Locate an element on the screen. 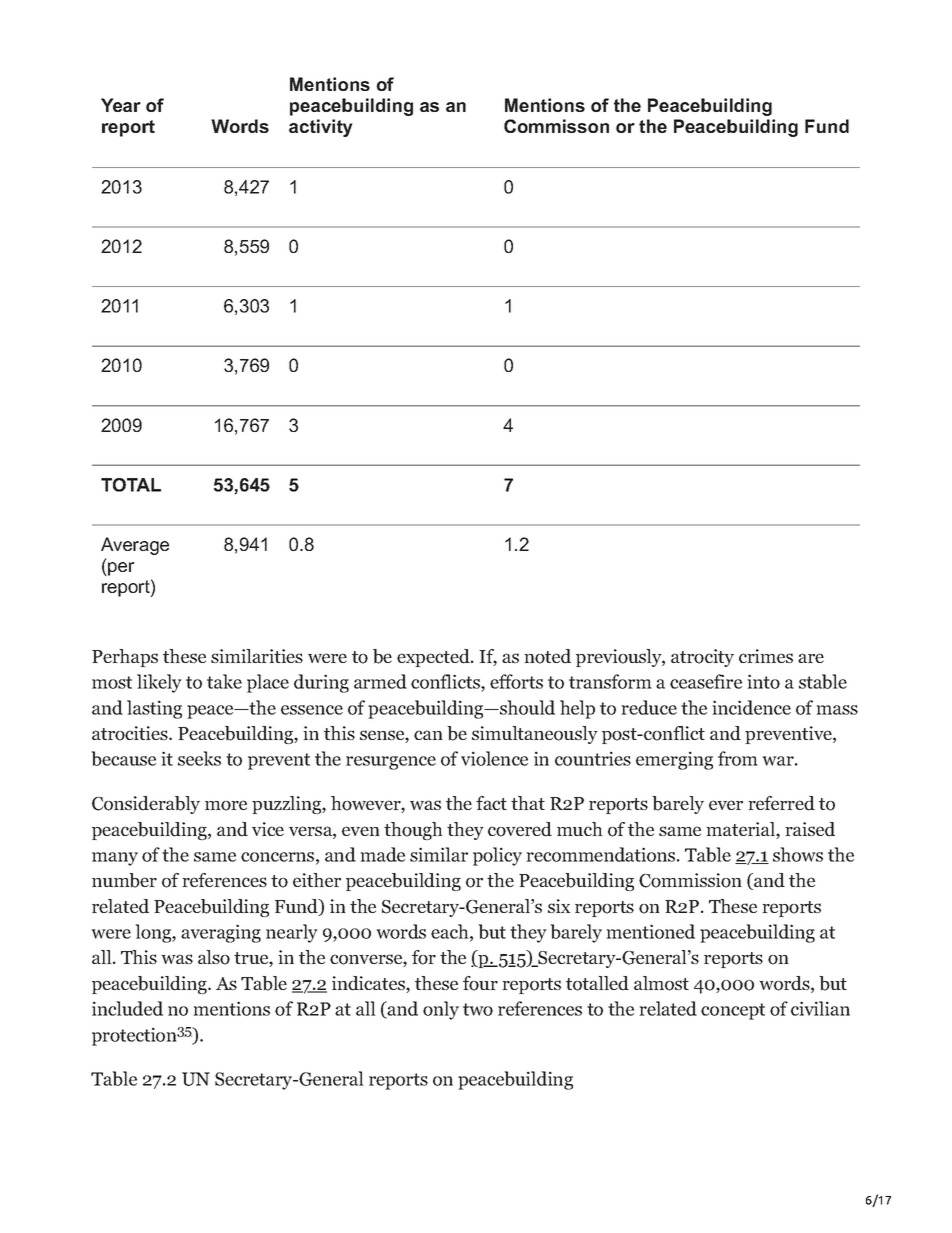 The image size is (952, 1233). activity is located at coordinates (321, 128).
